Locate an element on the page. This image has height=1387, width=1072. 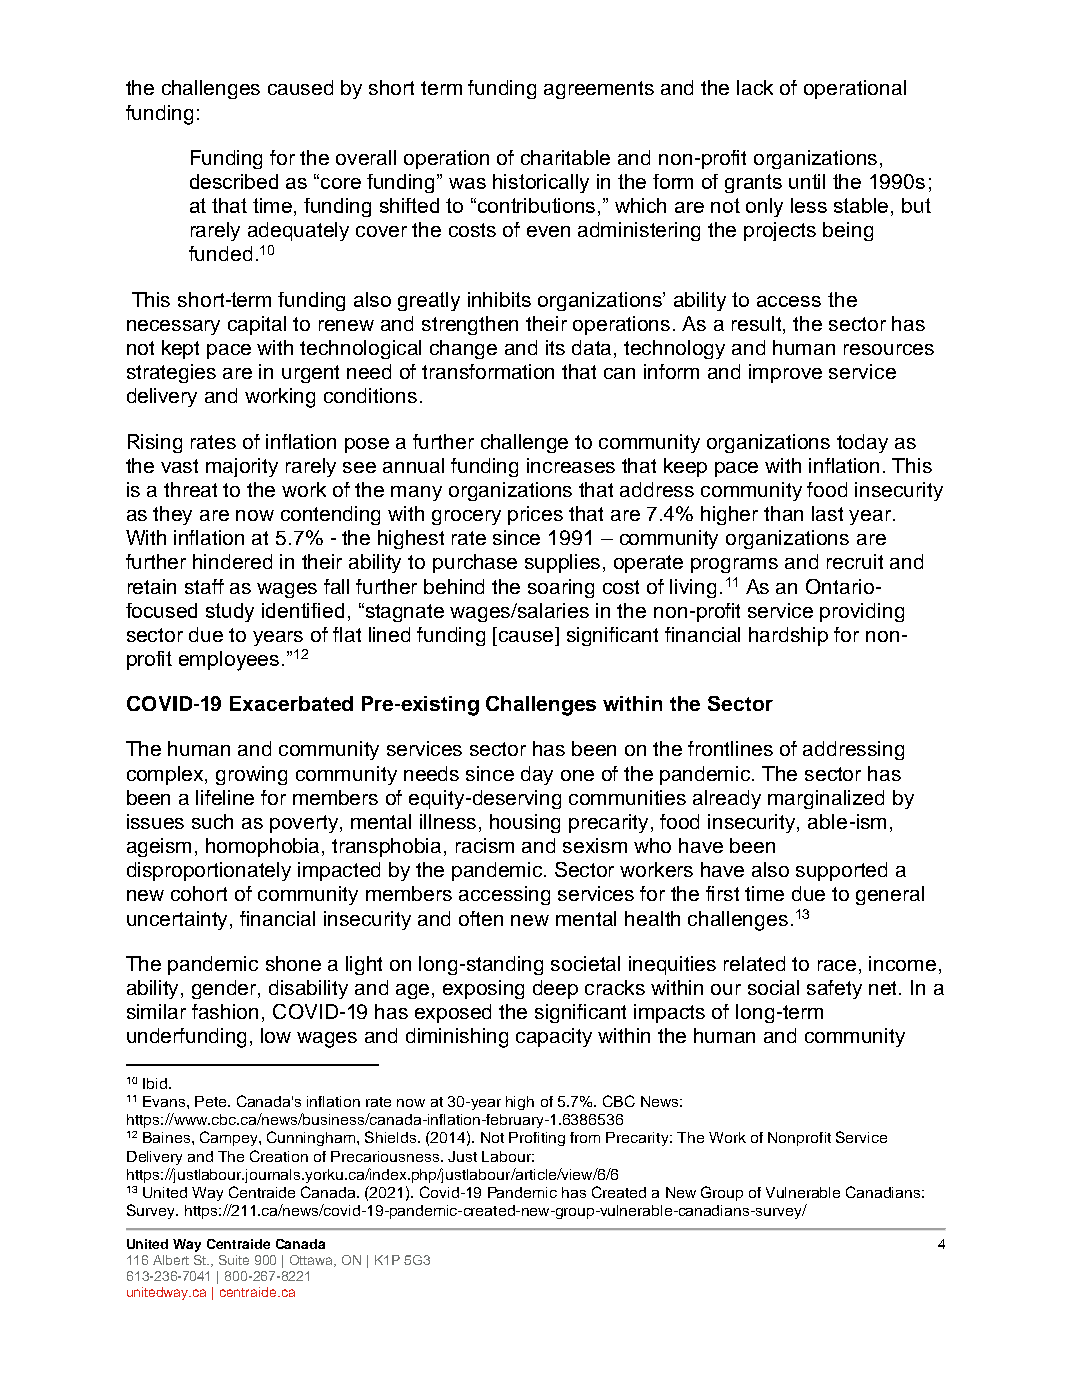
lack is located at coordinates (755, 87).
